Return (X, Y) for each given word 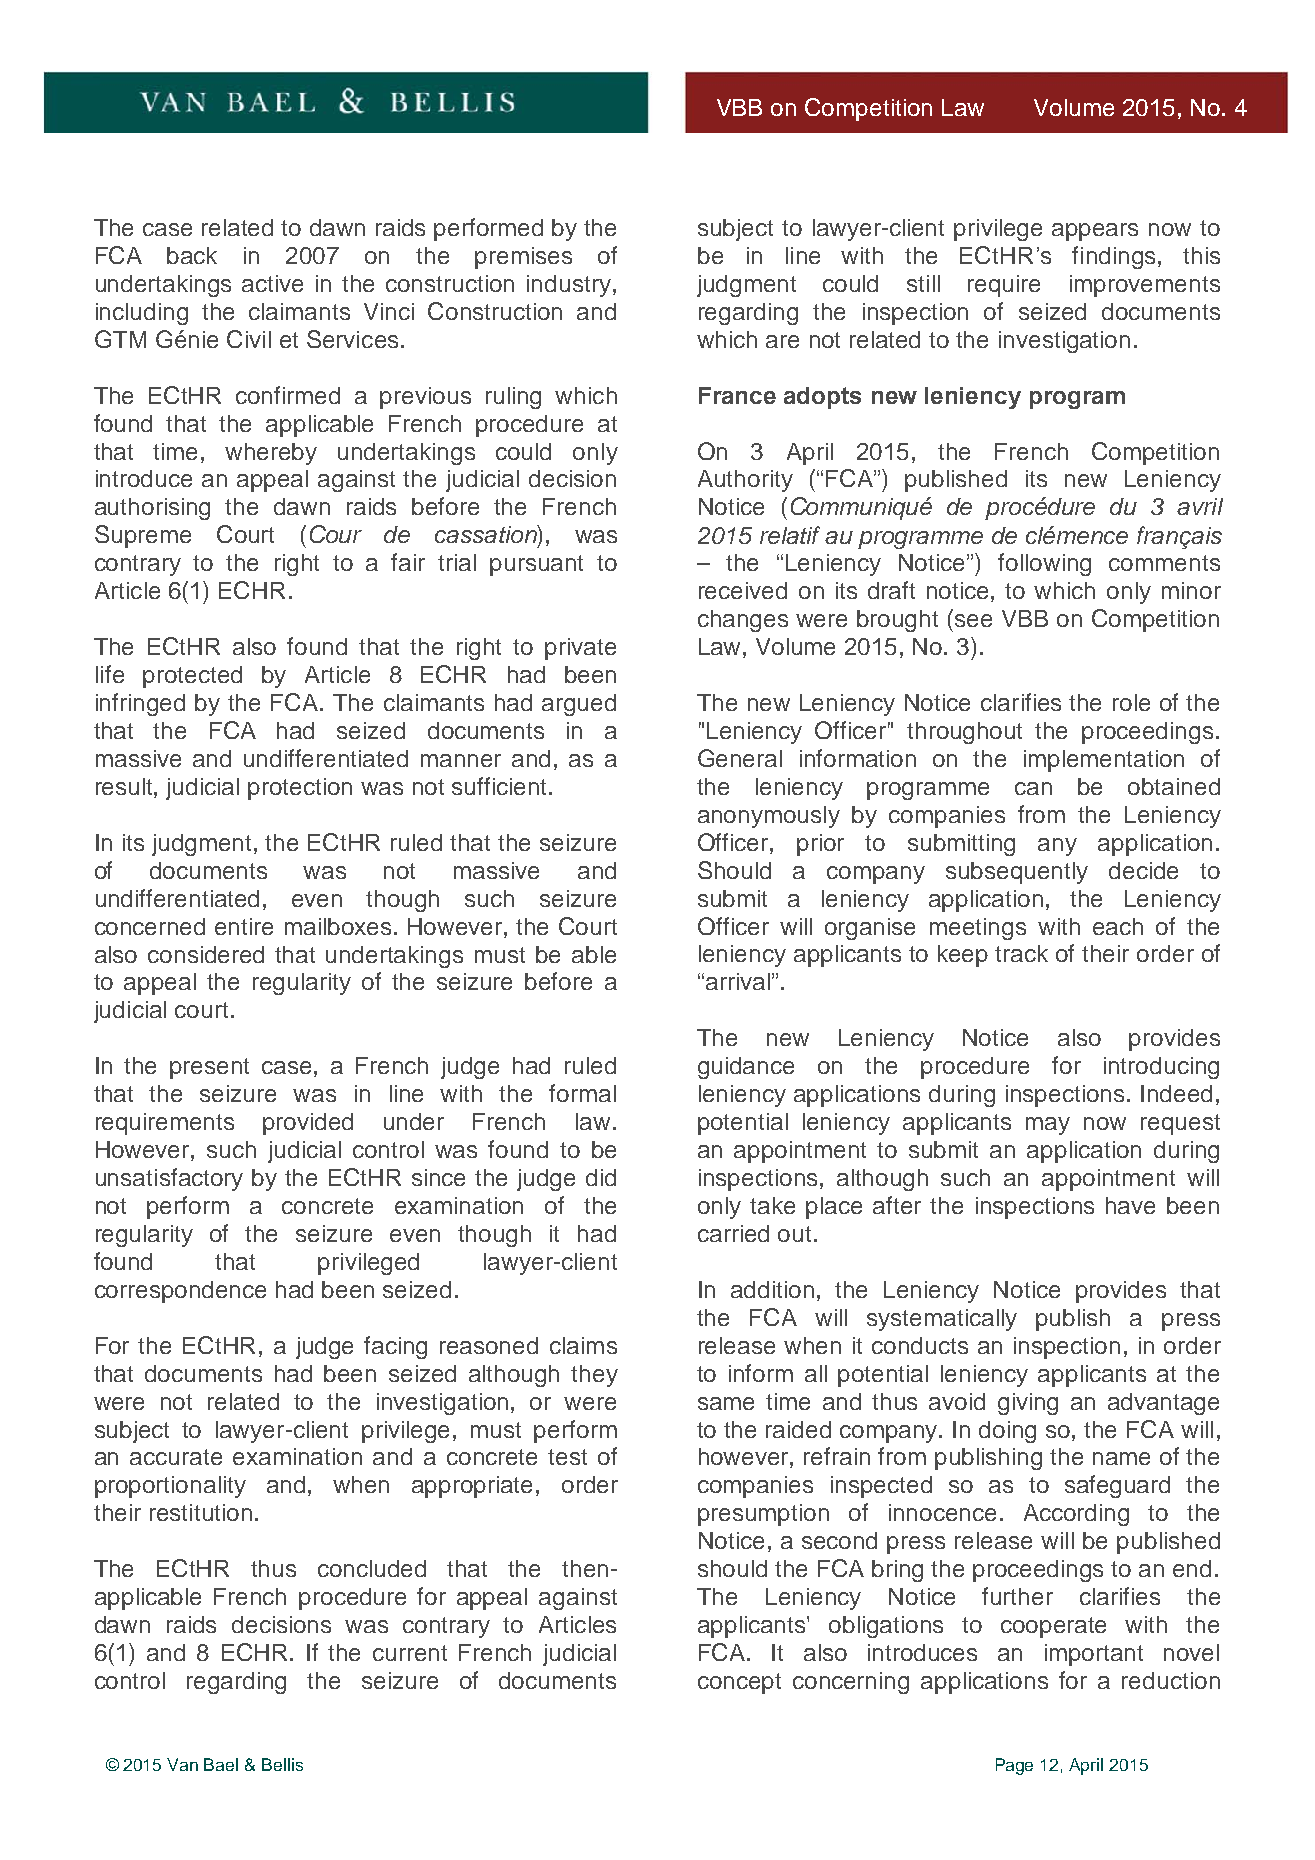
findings (1113, 257)
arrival (738, 981)
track (1021, 953)
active (272, 283)
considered (206, 954)
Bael (221, 1764)
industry (569, 286)
